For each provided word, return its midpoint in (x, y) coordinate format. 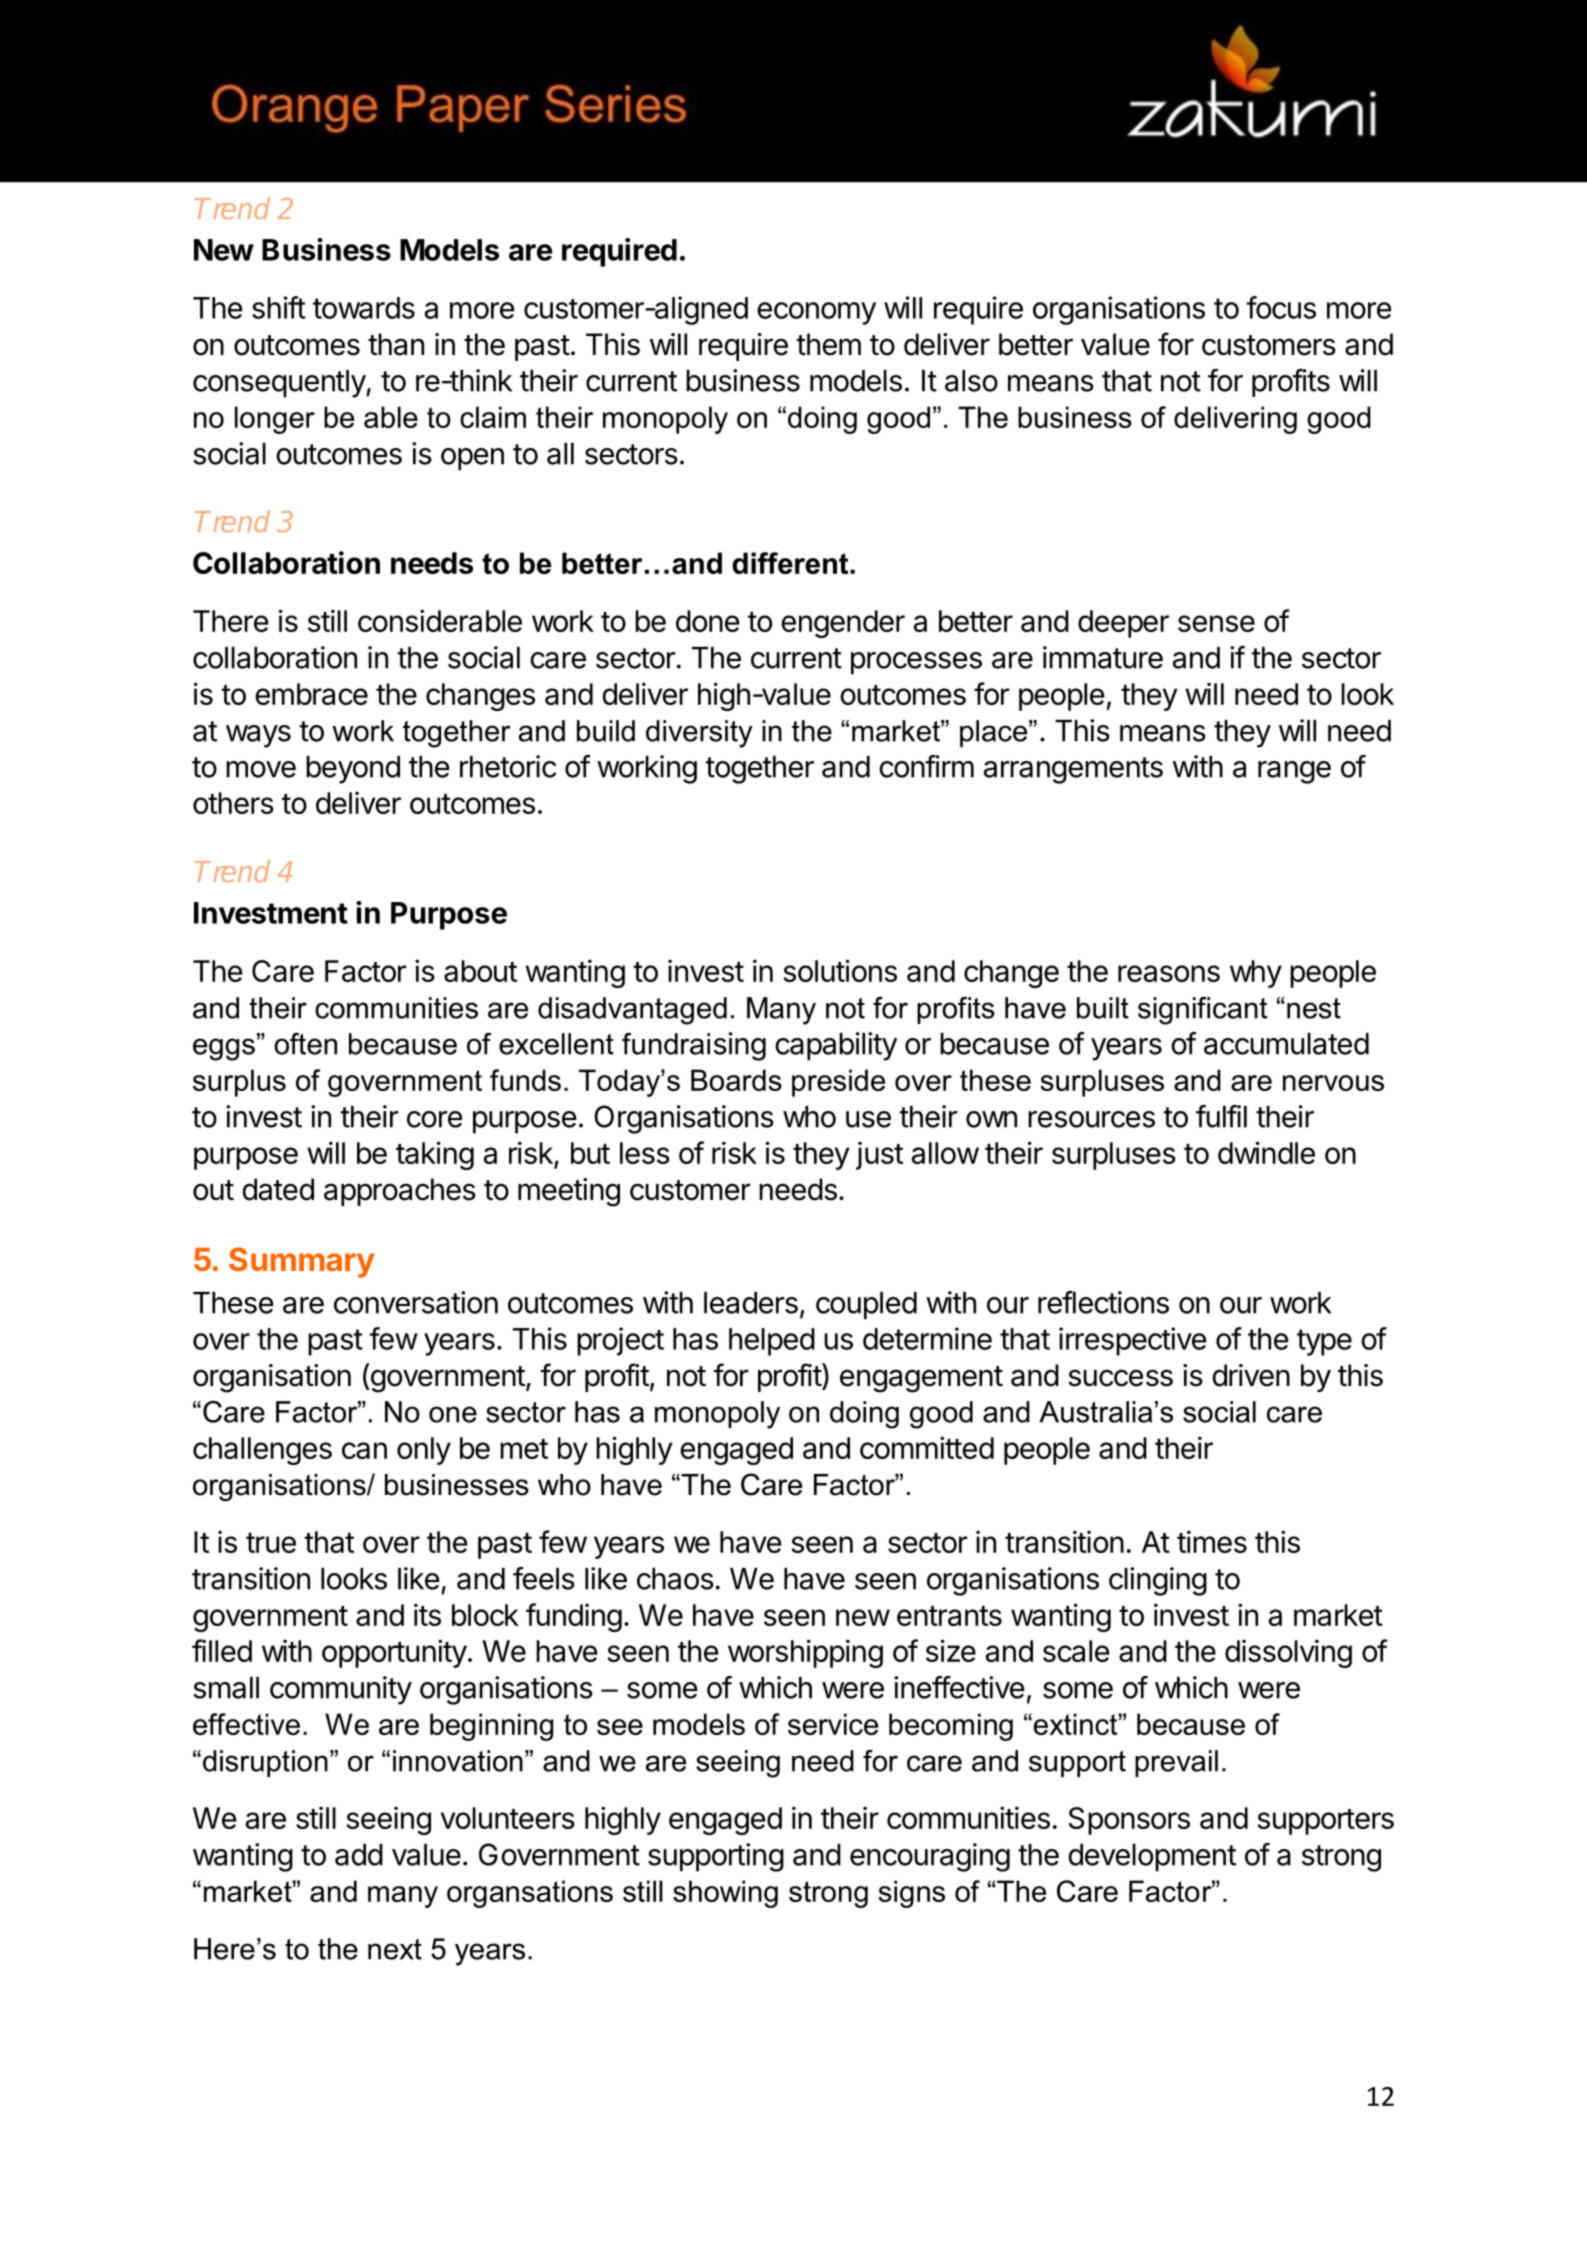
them (828, 344)
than (396, 344)
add (359, 1855)
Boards (736, 1080)
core (434, 1119)
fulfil (1221, 1116)
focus (1281, 307)
